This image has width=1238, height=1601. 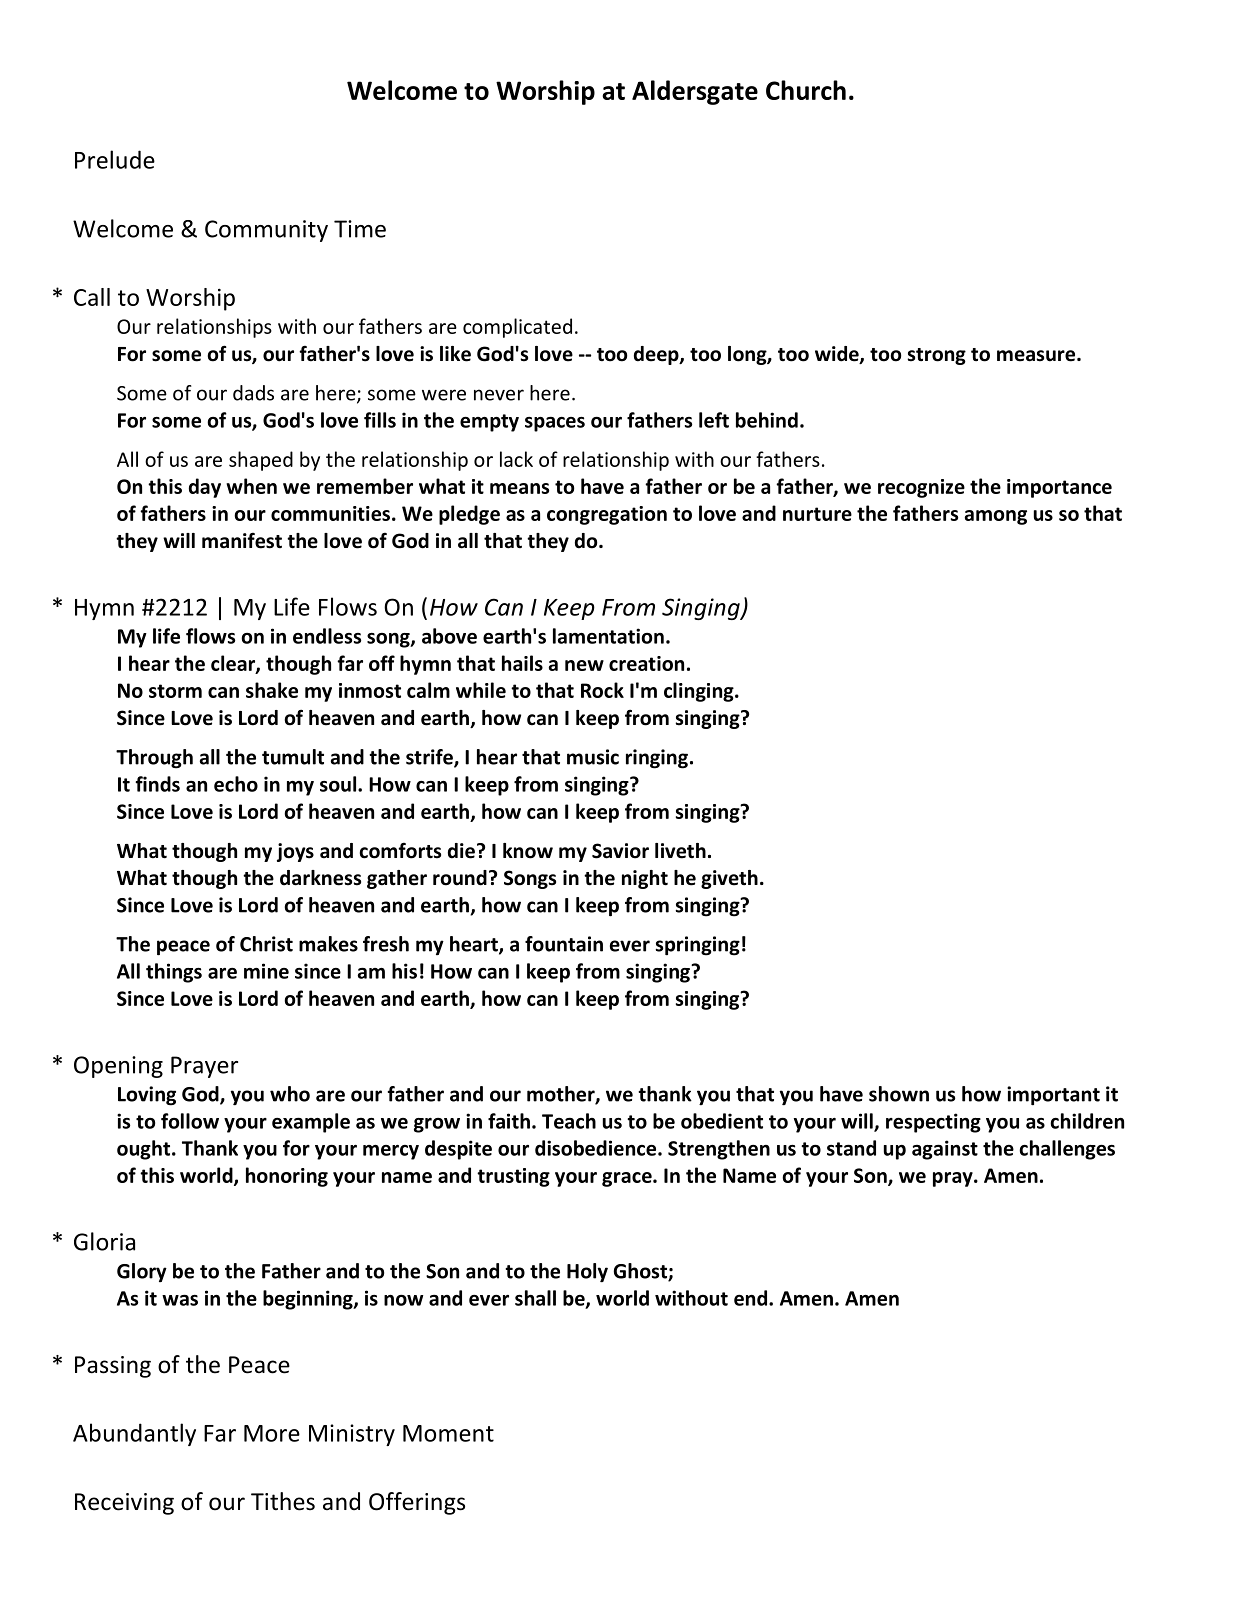 What do you see at coordinates (174, 973) in the image?
I see `things` at bounding box center [174, 973].
